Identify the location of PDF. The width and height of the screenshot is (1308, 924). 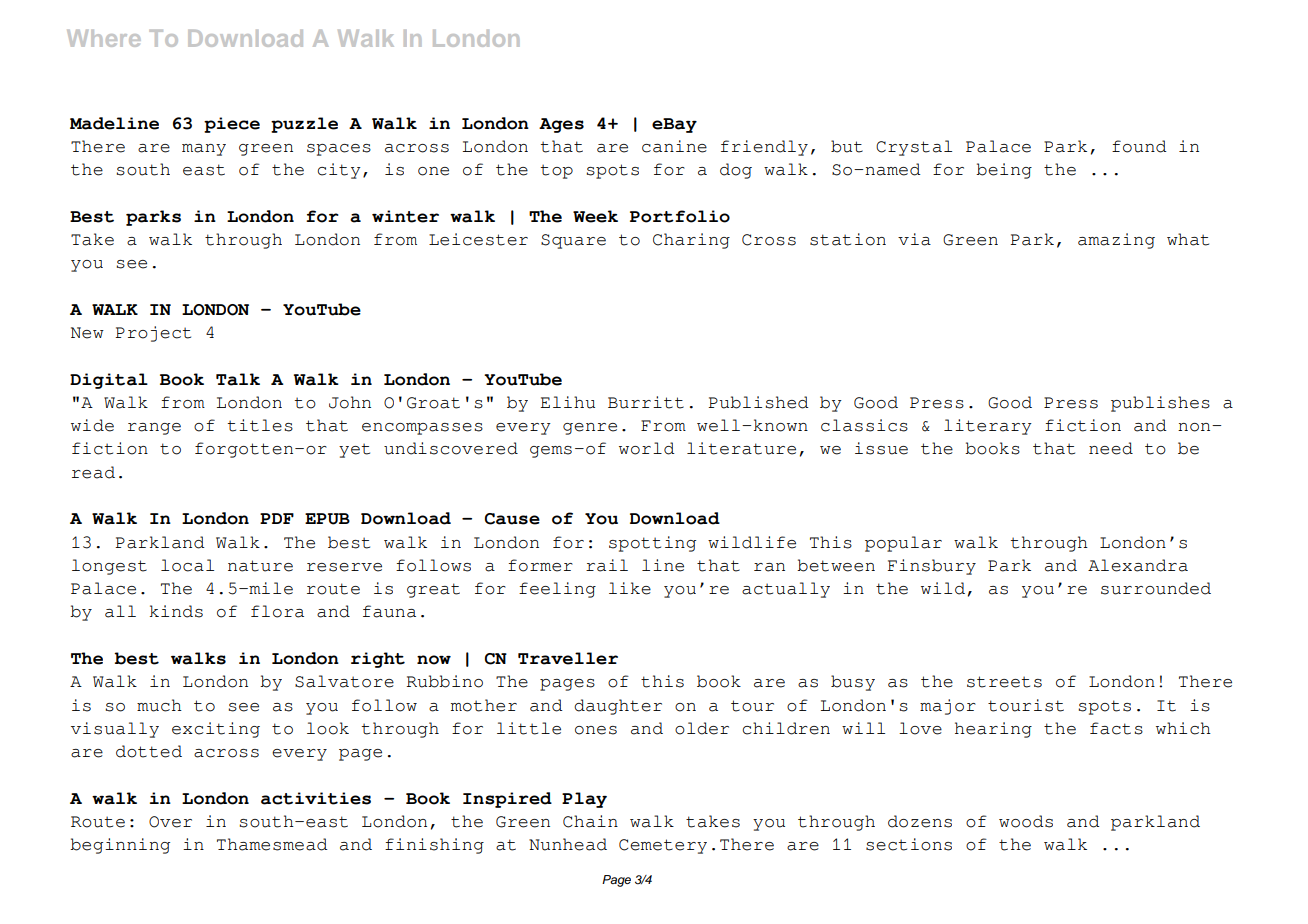
(277, 518).
